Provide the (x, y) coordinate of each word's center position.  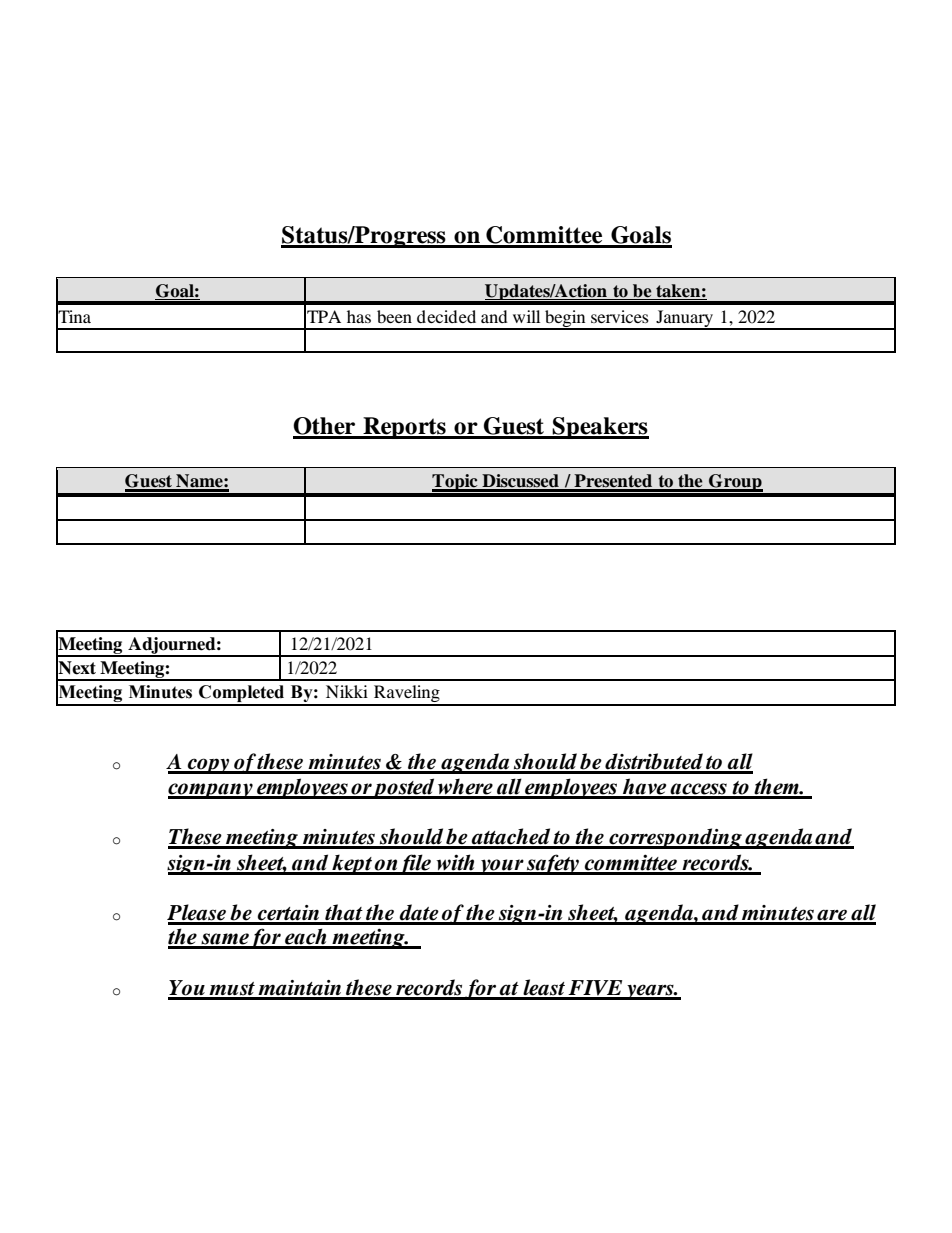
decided (446, 316)
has (359, 316)
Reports (404, 428)
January (685, 319)
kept (352, 864)
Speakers (600, 428)
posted (404, 788)
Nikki (347, 691)
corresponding (675, 838)
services (620, 316)
